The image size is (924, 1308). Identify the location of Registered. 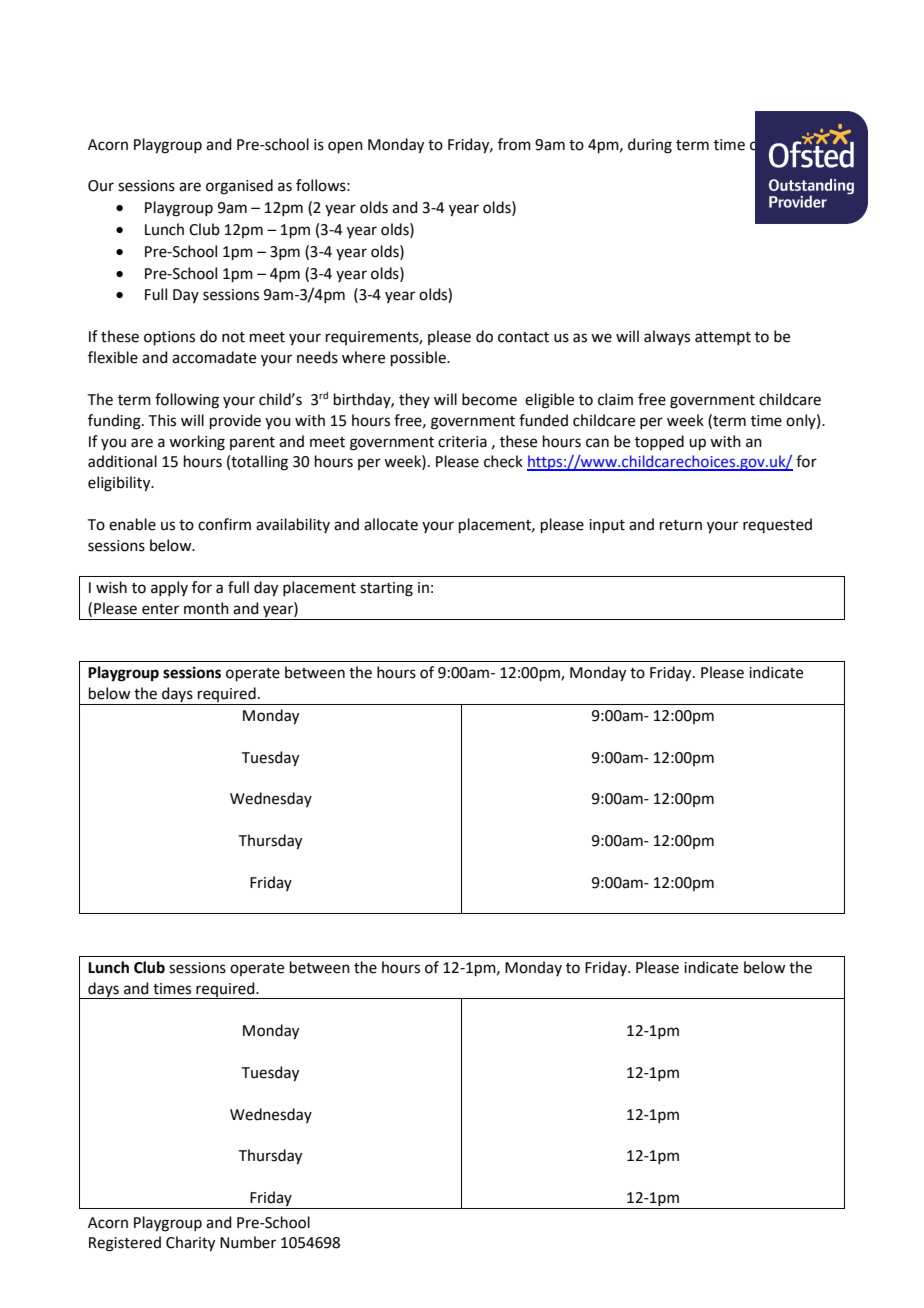
(125, 1244).
